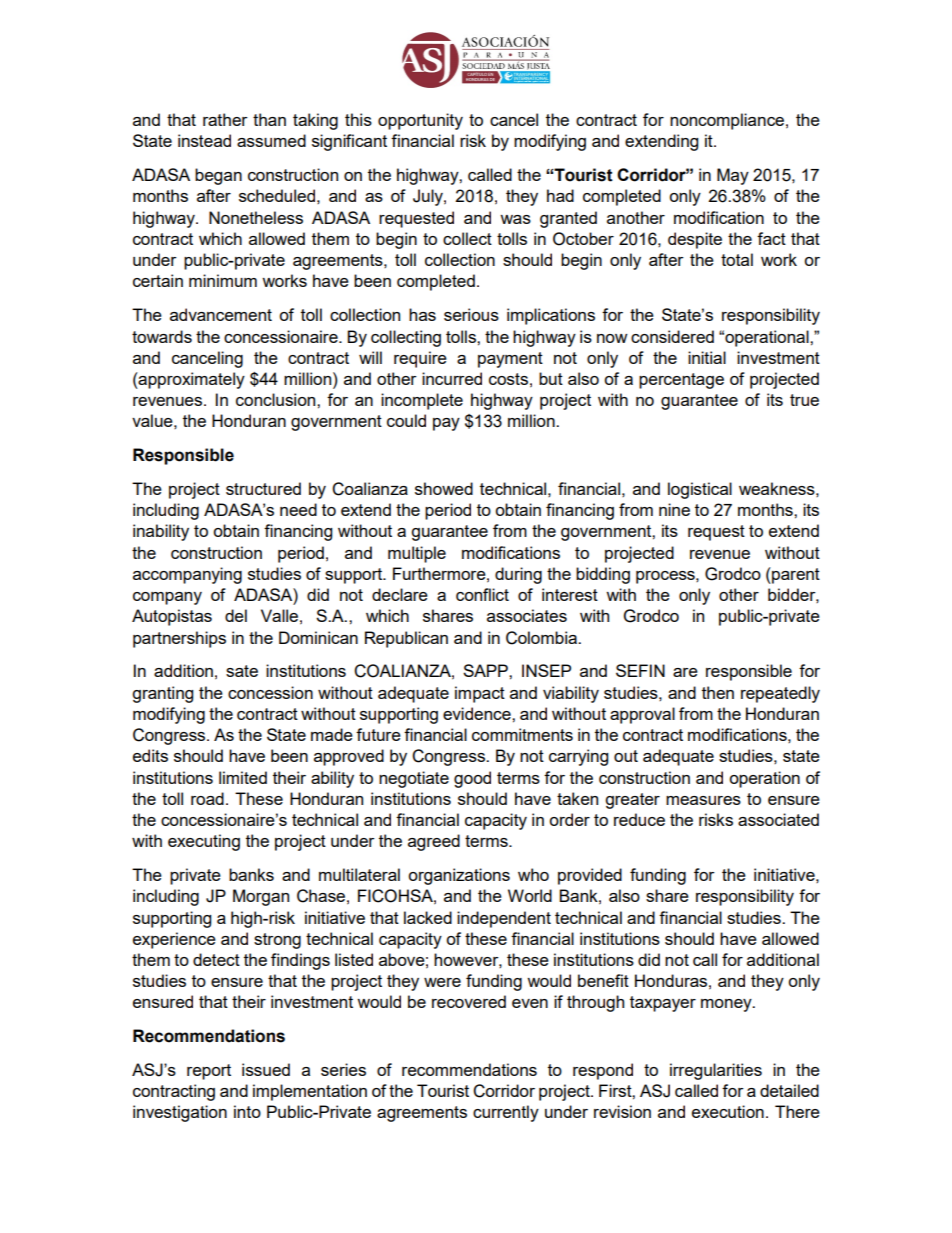 Image resolution: width=952 pixels, height=1233 pixels. I want to click on opportunity, so click(420, 121).
